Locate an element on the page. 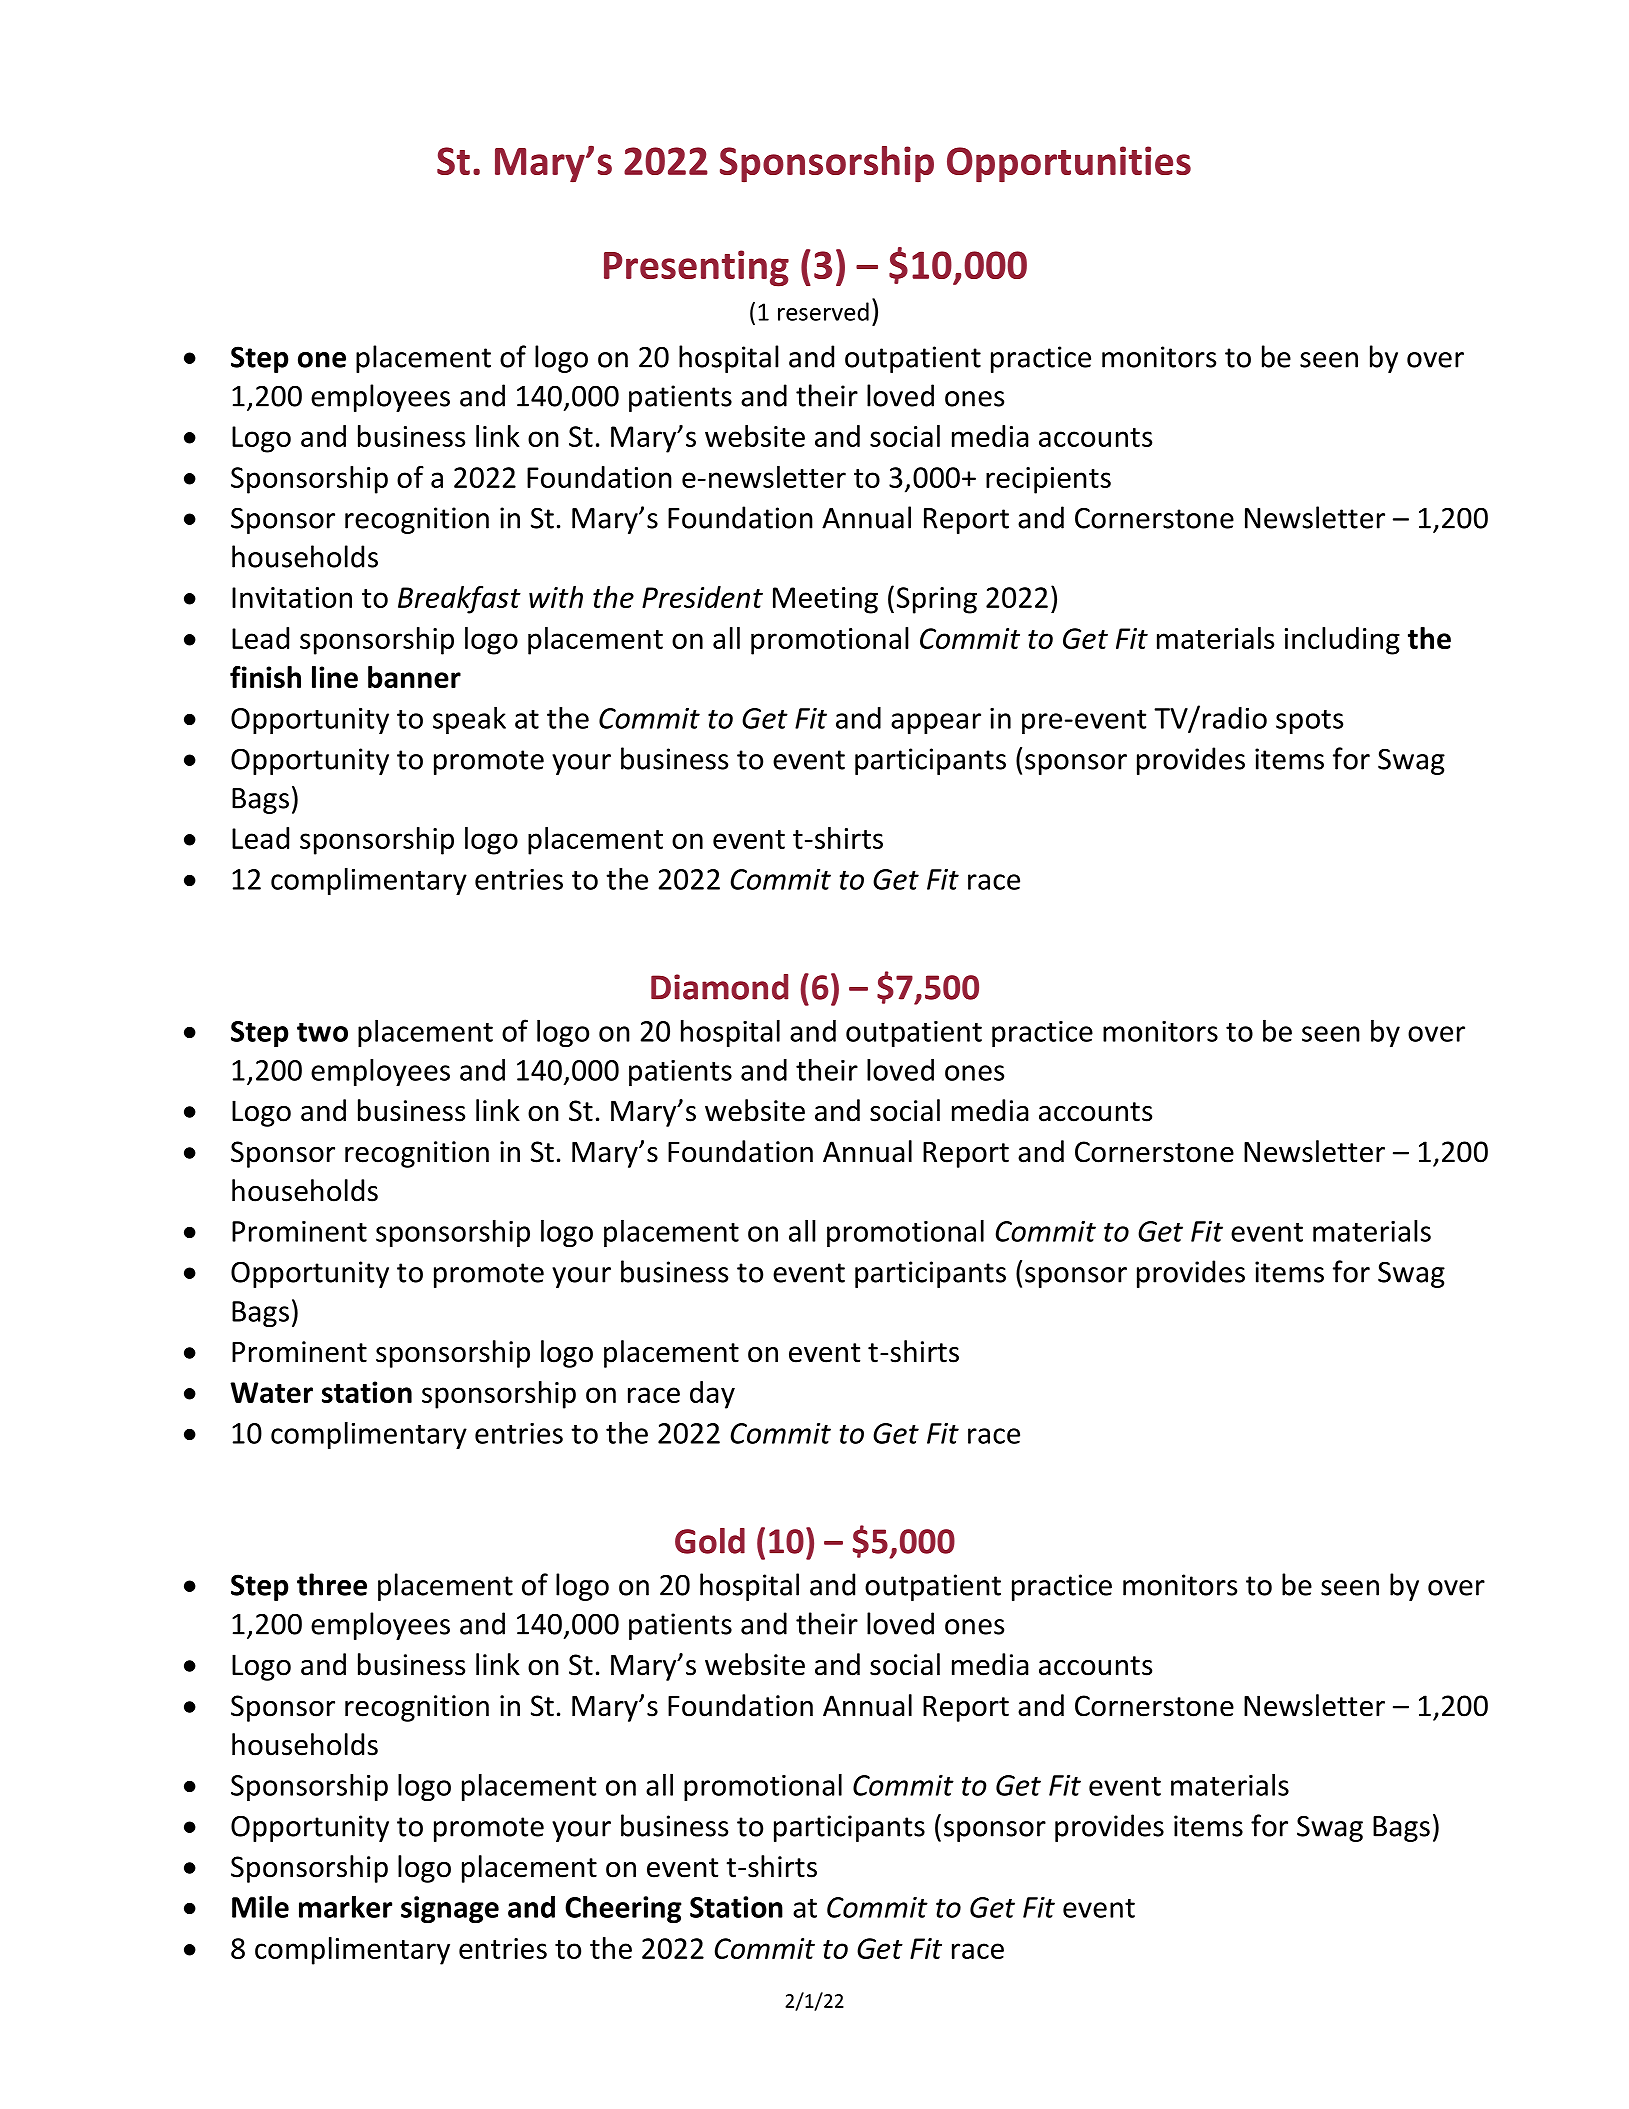 The width and height of the image is (1629, 2109). Presenting is located at coordinates (696, 268).
